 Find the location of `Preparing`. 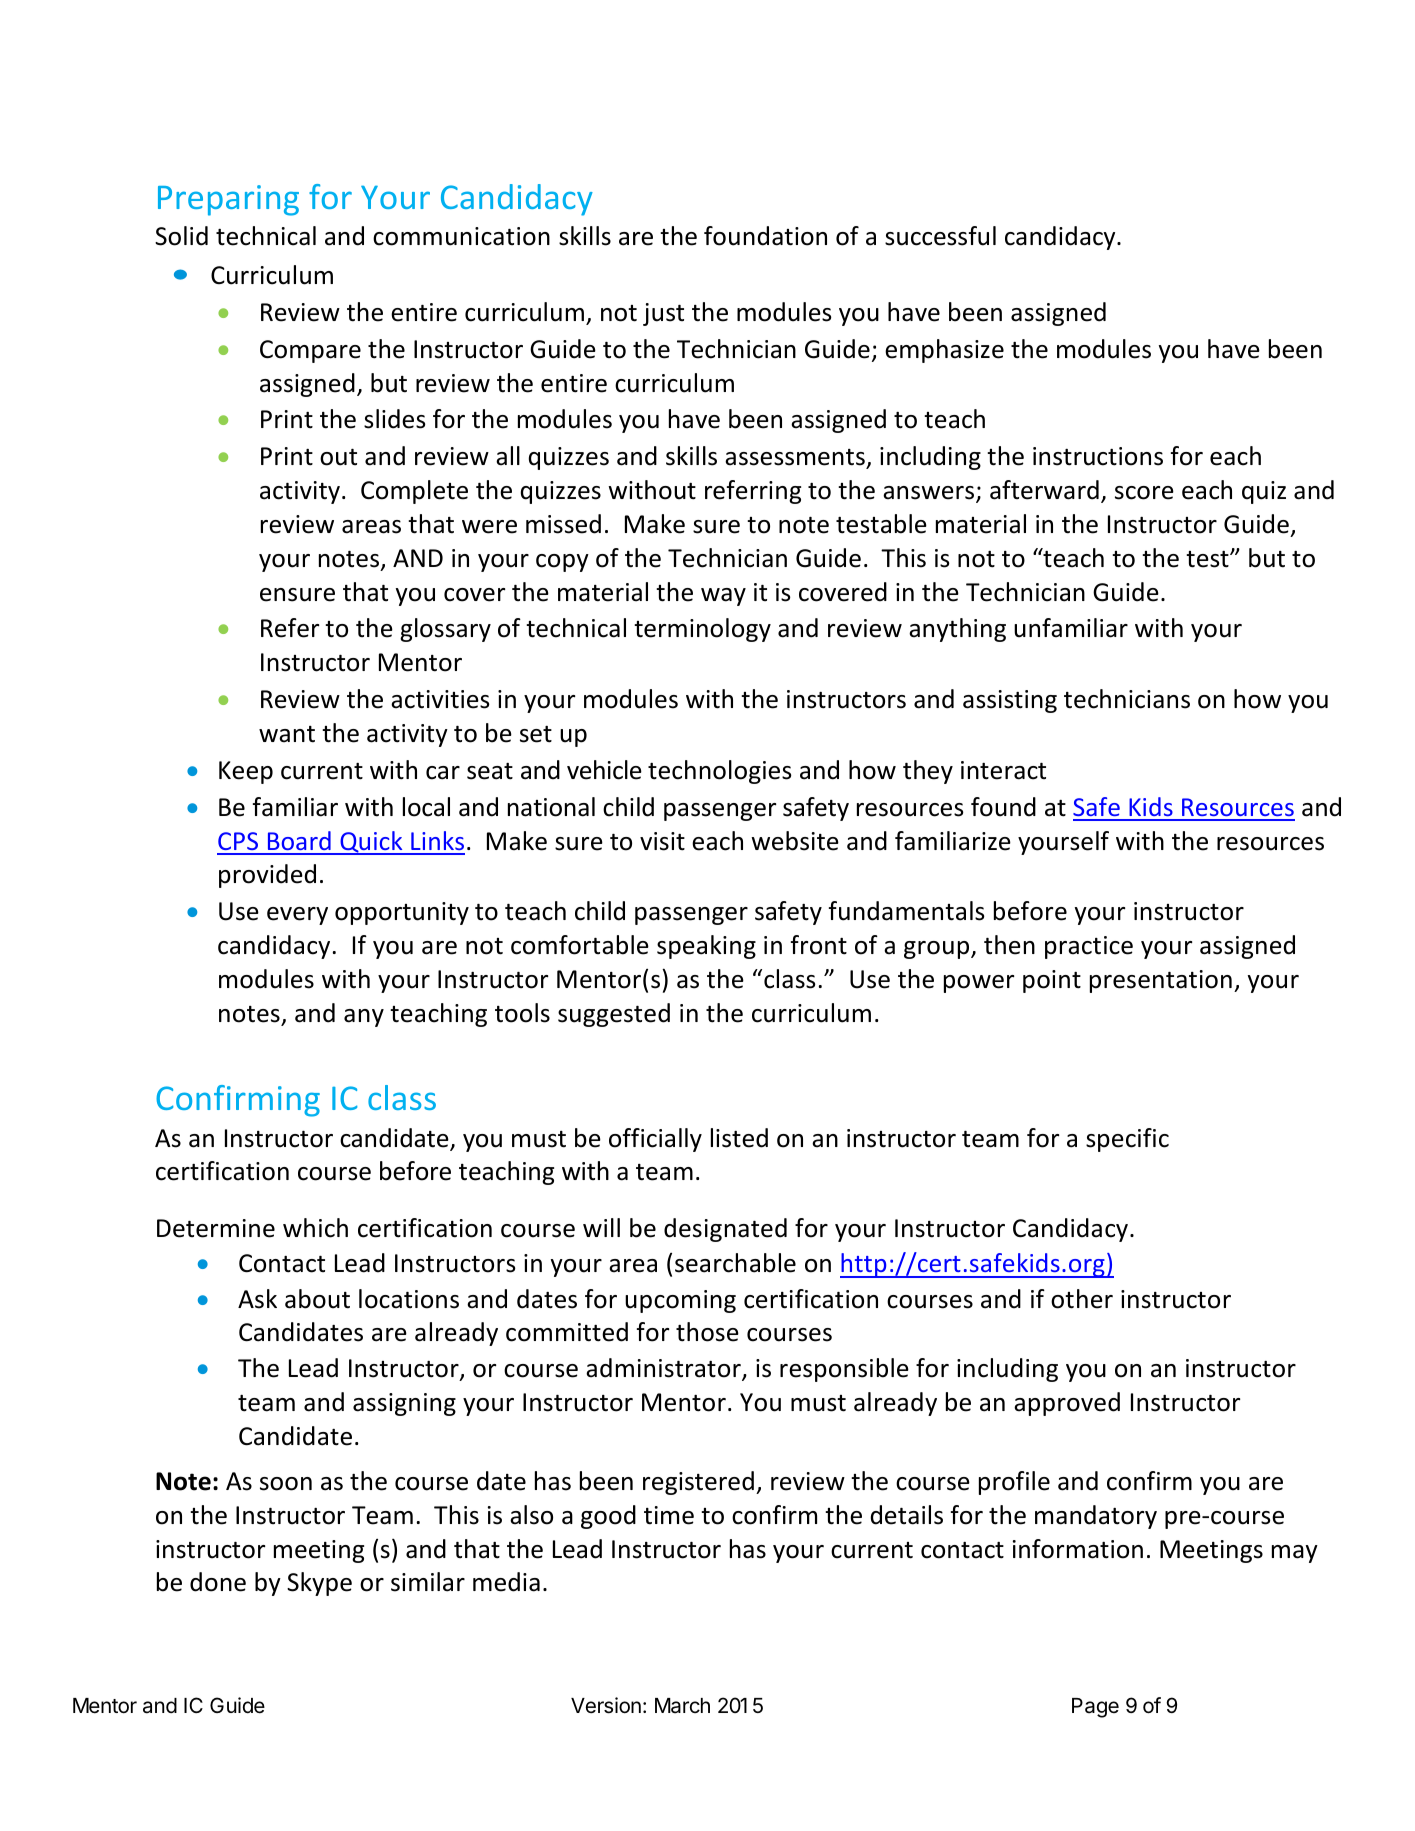

Preparing is located at coordinates (228, 200).
